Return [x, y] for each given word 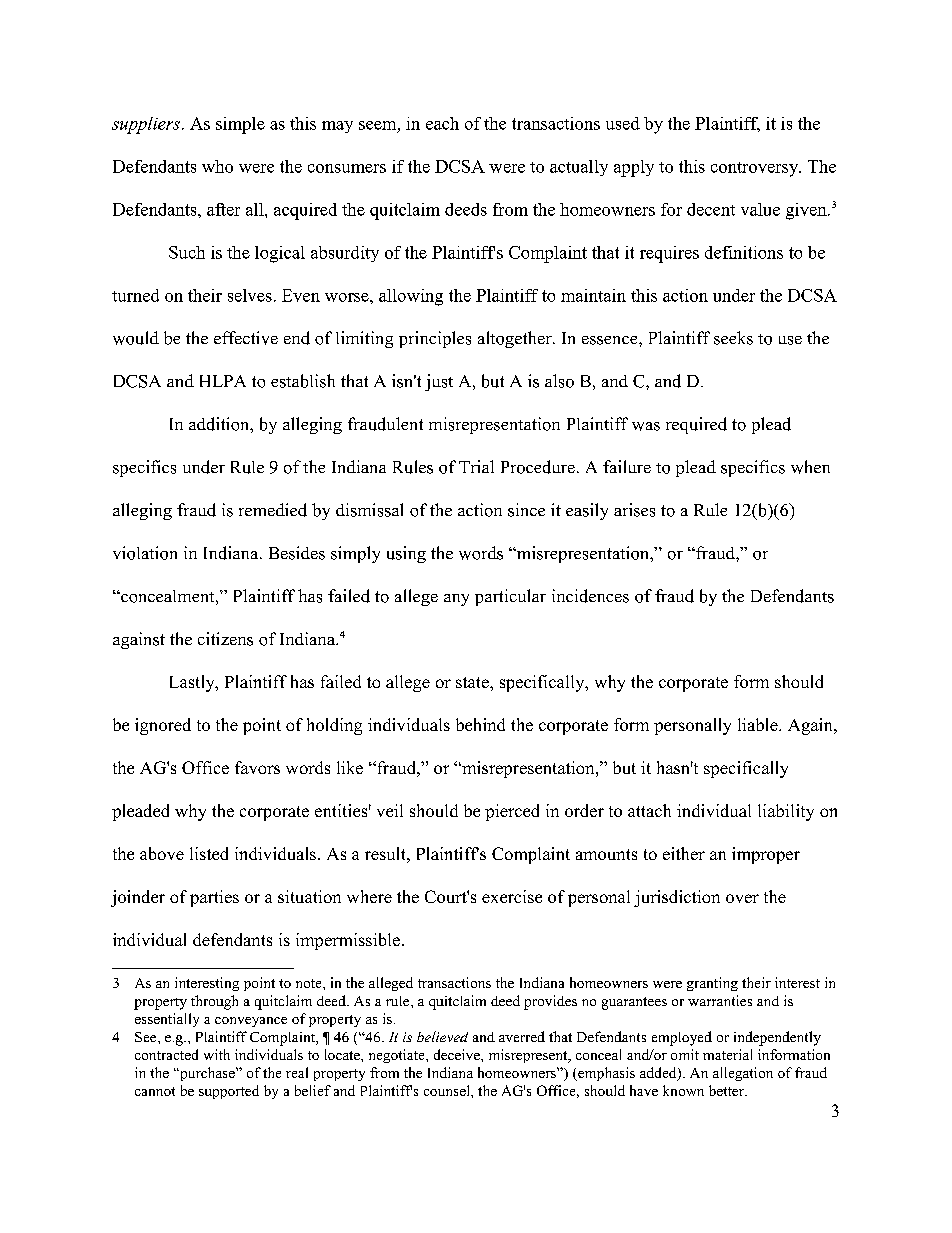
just [439, 382]
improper [766, 855]
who [217, 166]
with [217, 1054]
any [456, 600]
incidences [590, 596]
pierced [512, 812]
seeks [733, 338]
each [442, 123]
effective [246, 338]
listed [209, 853]
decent [711, 209]
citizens [225, 639]
